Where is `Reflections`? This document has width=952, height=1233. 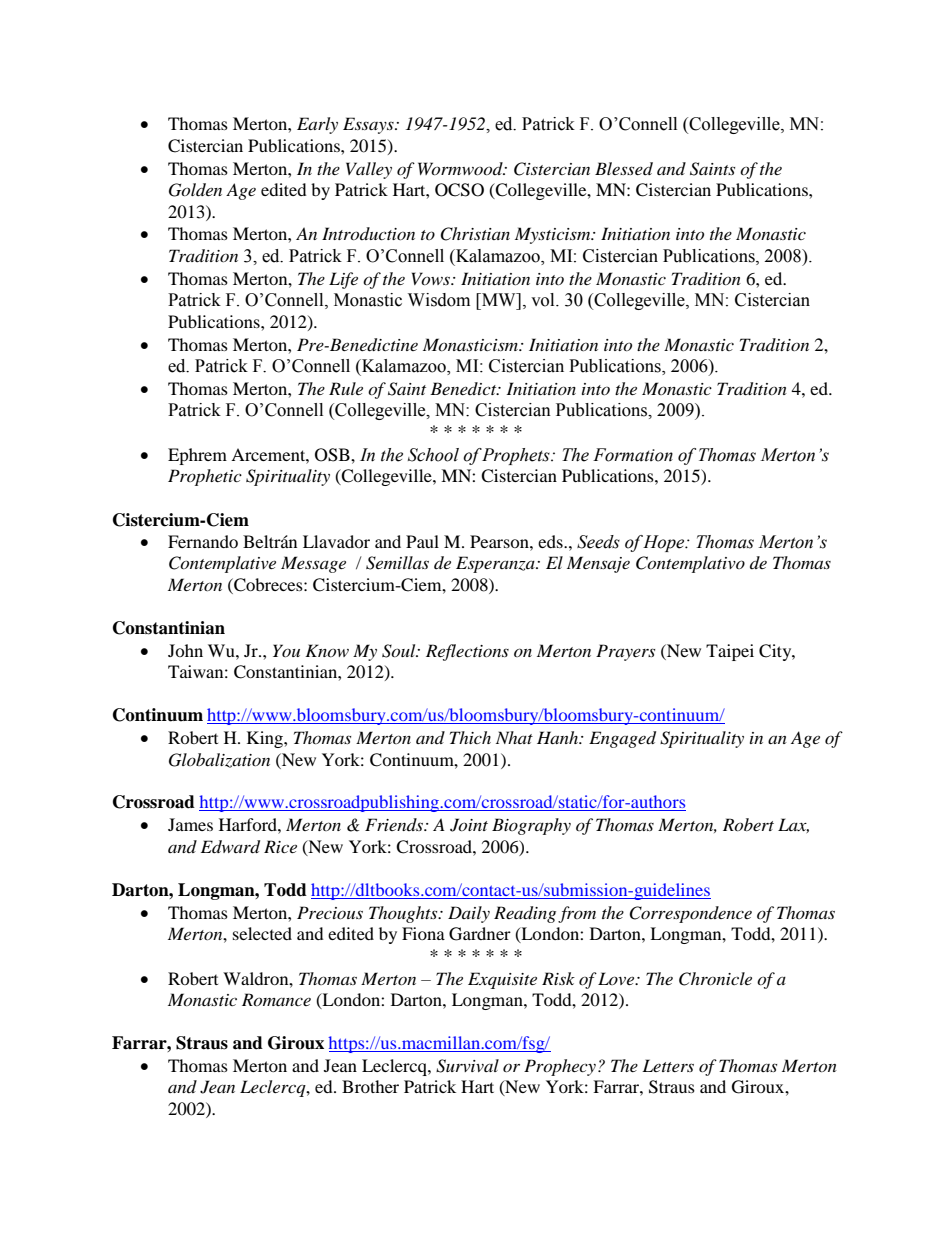 Reflections is located at coordinates (467, 652).
